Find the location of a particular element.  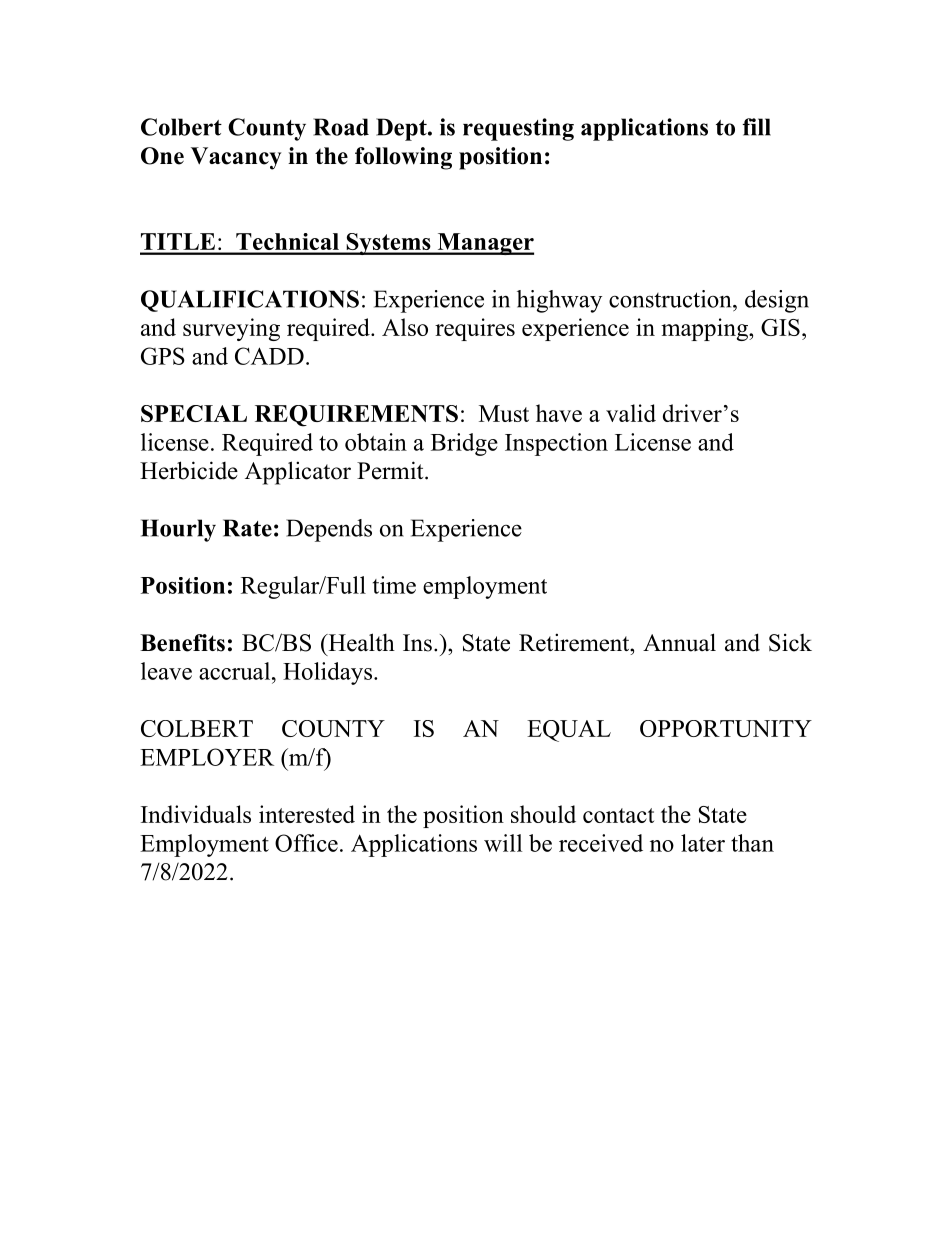

mapping is located at coordinates (705, 329).
